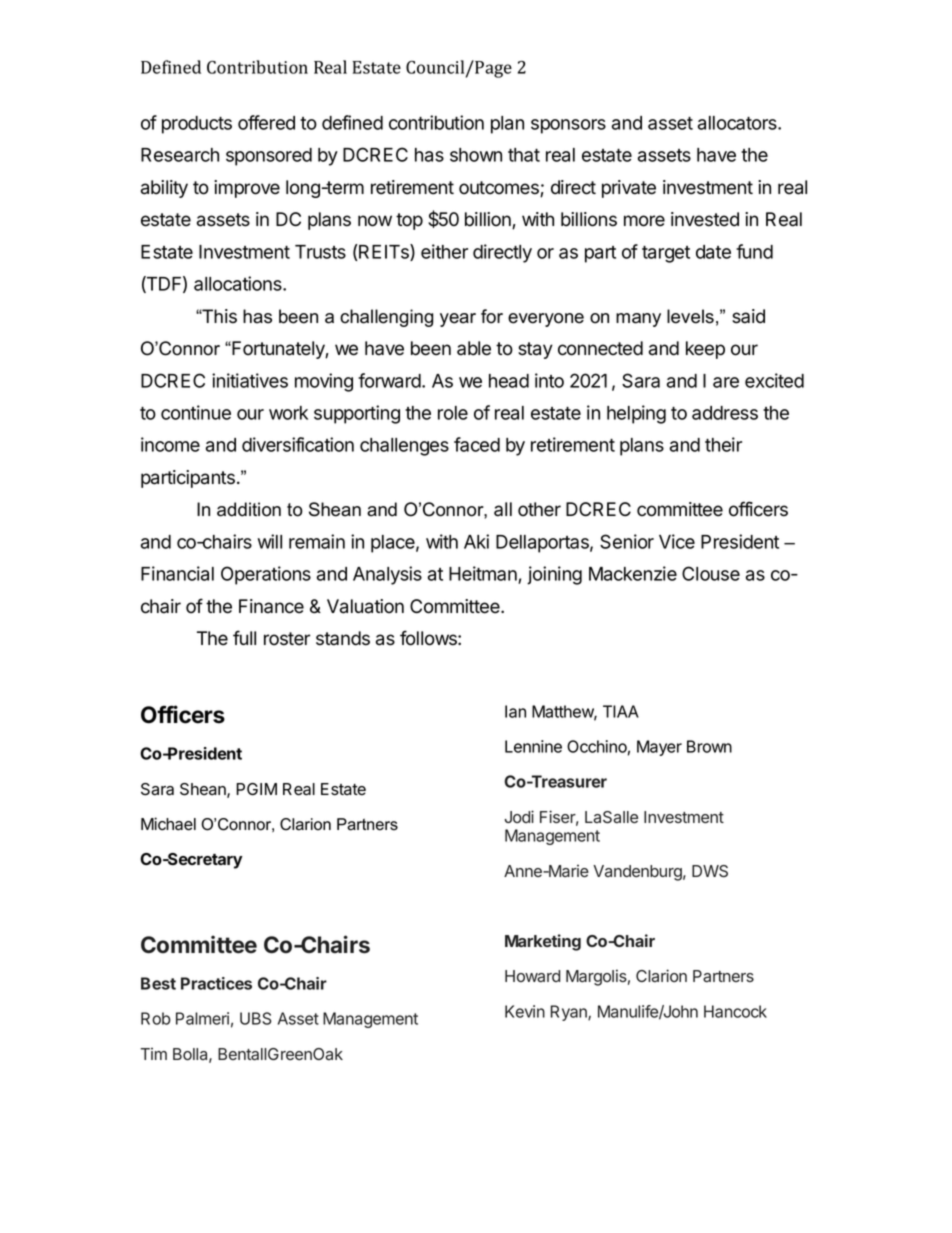  What do you see at coordinates (677, 541) in the screenshot?
I see `Vice` at bounding box center [677, 541].
